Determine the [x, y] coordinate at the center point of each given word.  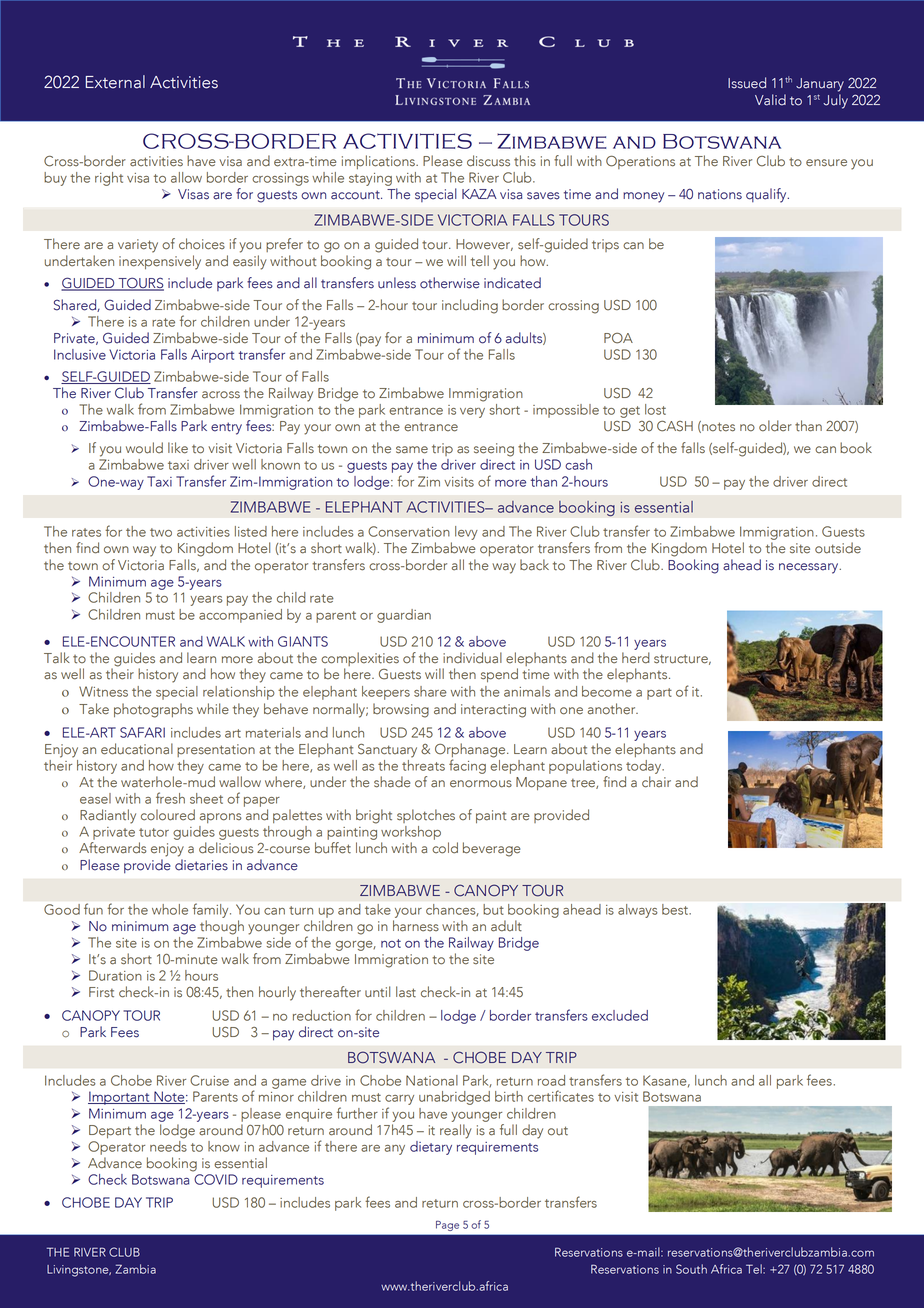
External [115, 82]
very [472, 413]
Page [447, 1226]
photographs [153, 710]
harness [416, 926]
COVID [216, 1179]
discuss [488, 161]
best [676, 909]
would [144, 448]
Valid [770, 100]
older [775, 426]
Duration [115, 975]
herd [636, 658]
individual [472, 658]
